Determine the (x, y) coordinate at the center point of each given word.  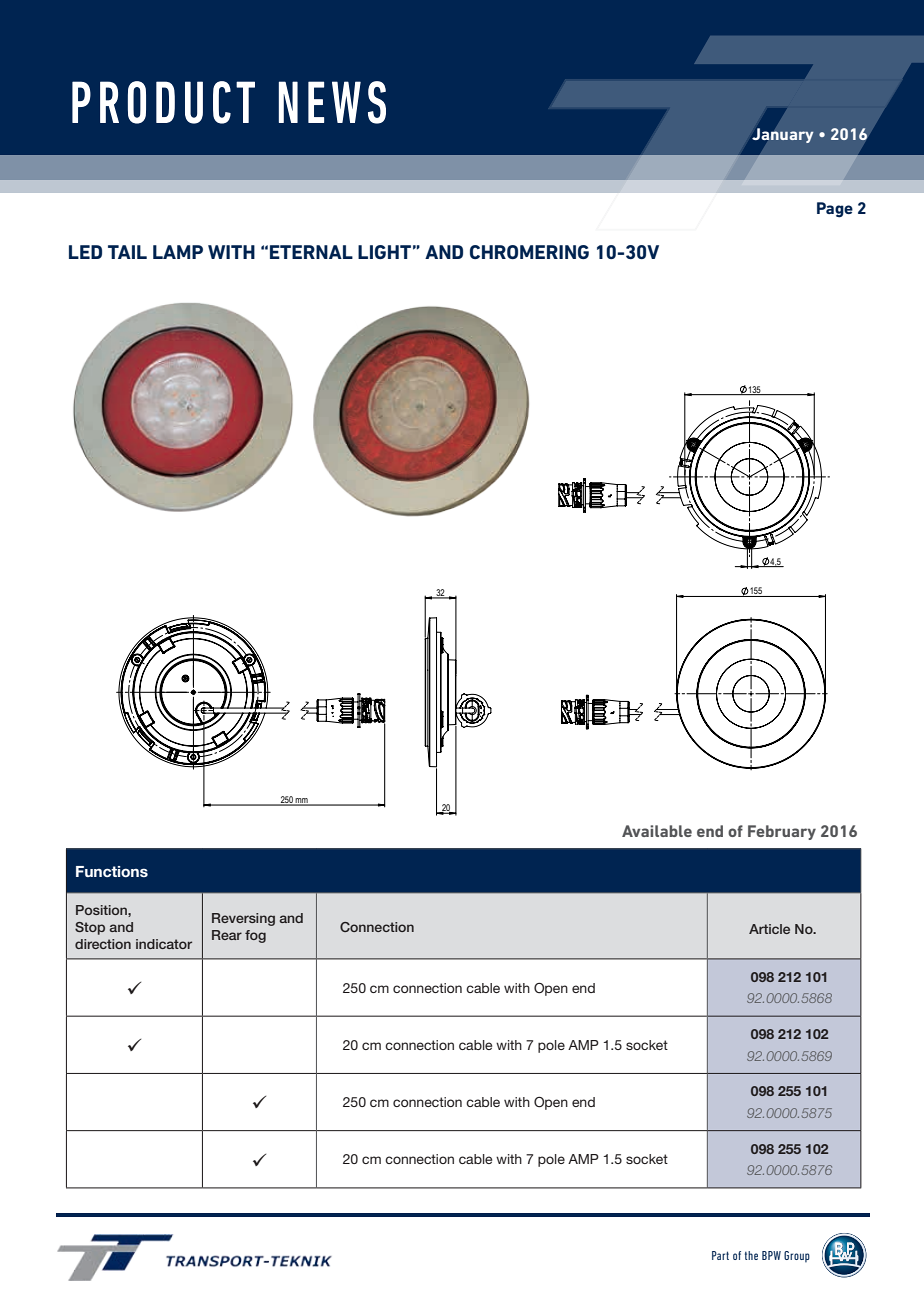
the (751, 1255)
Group (797, 1257)
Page (835, 210)
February (782, 832)
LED (85, 252)
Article (769, 929)
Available (657, 831)
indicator (164, 944)
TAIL (127, 252)
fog (255, 936)
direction (103, 944)
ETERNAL (311, 252)
